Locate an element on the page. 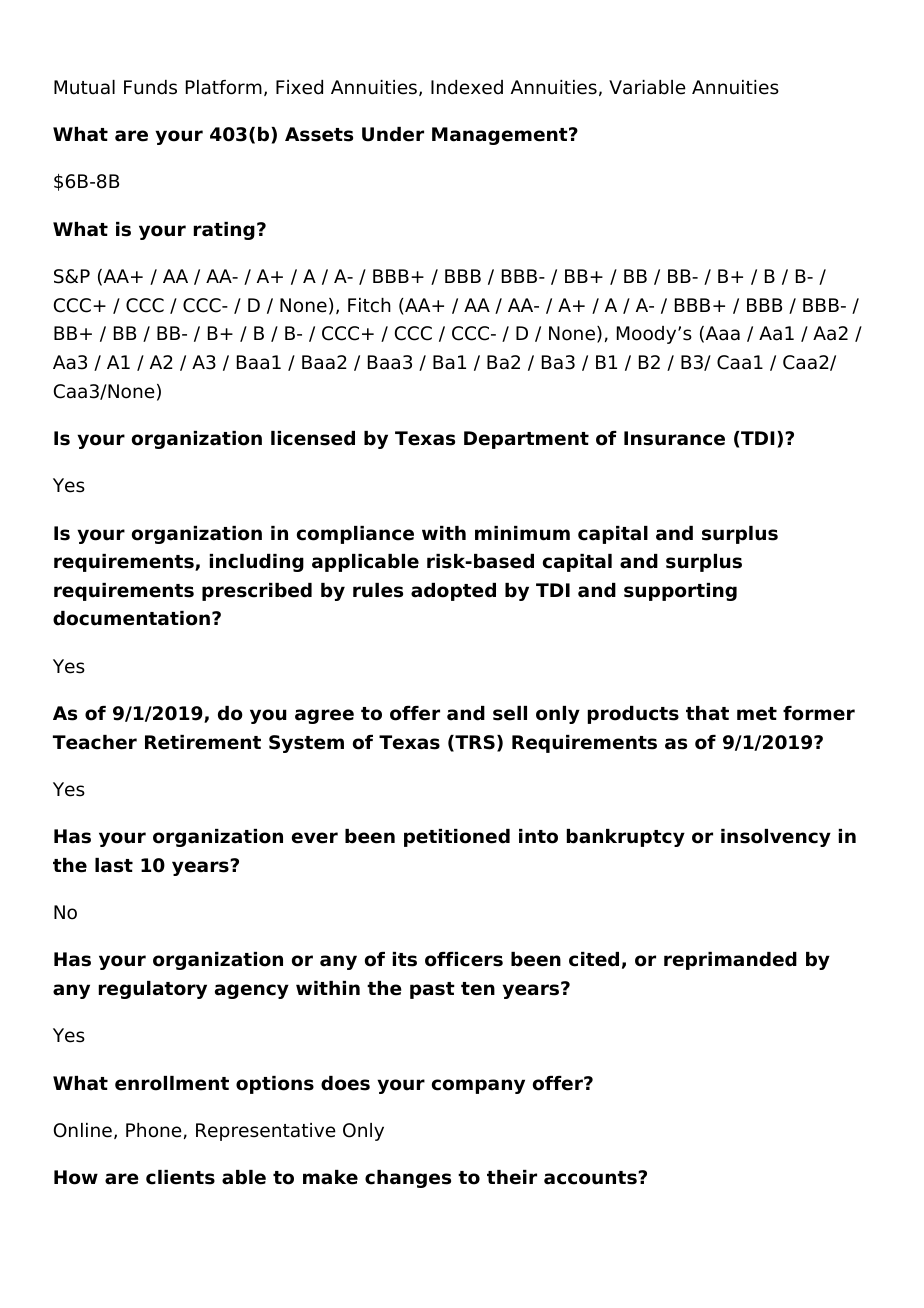 This image has width=924, height=1308. Under is located at coordinates (393, 134).
